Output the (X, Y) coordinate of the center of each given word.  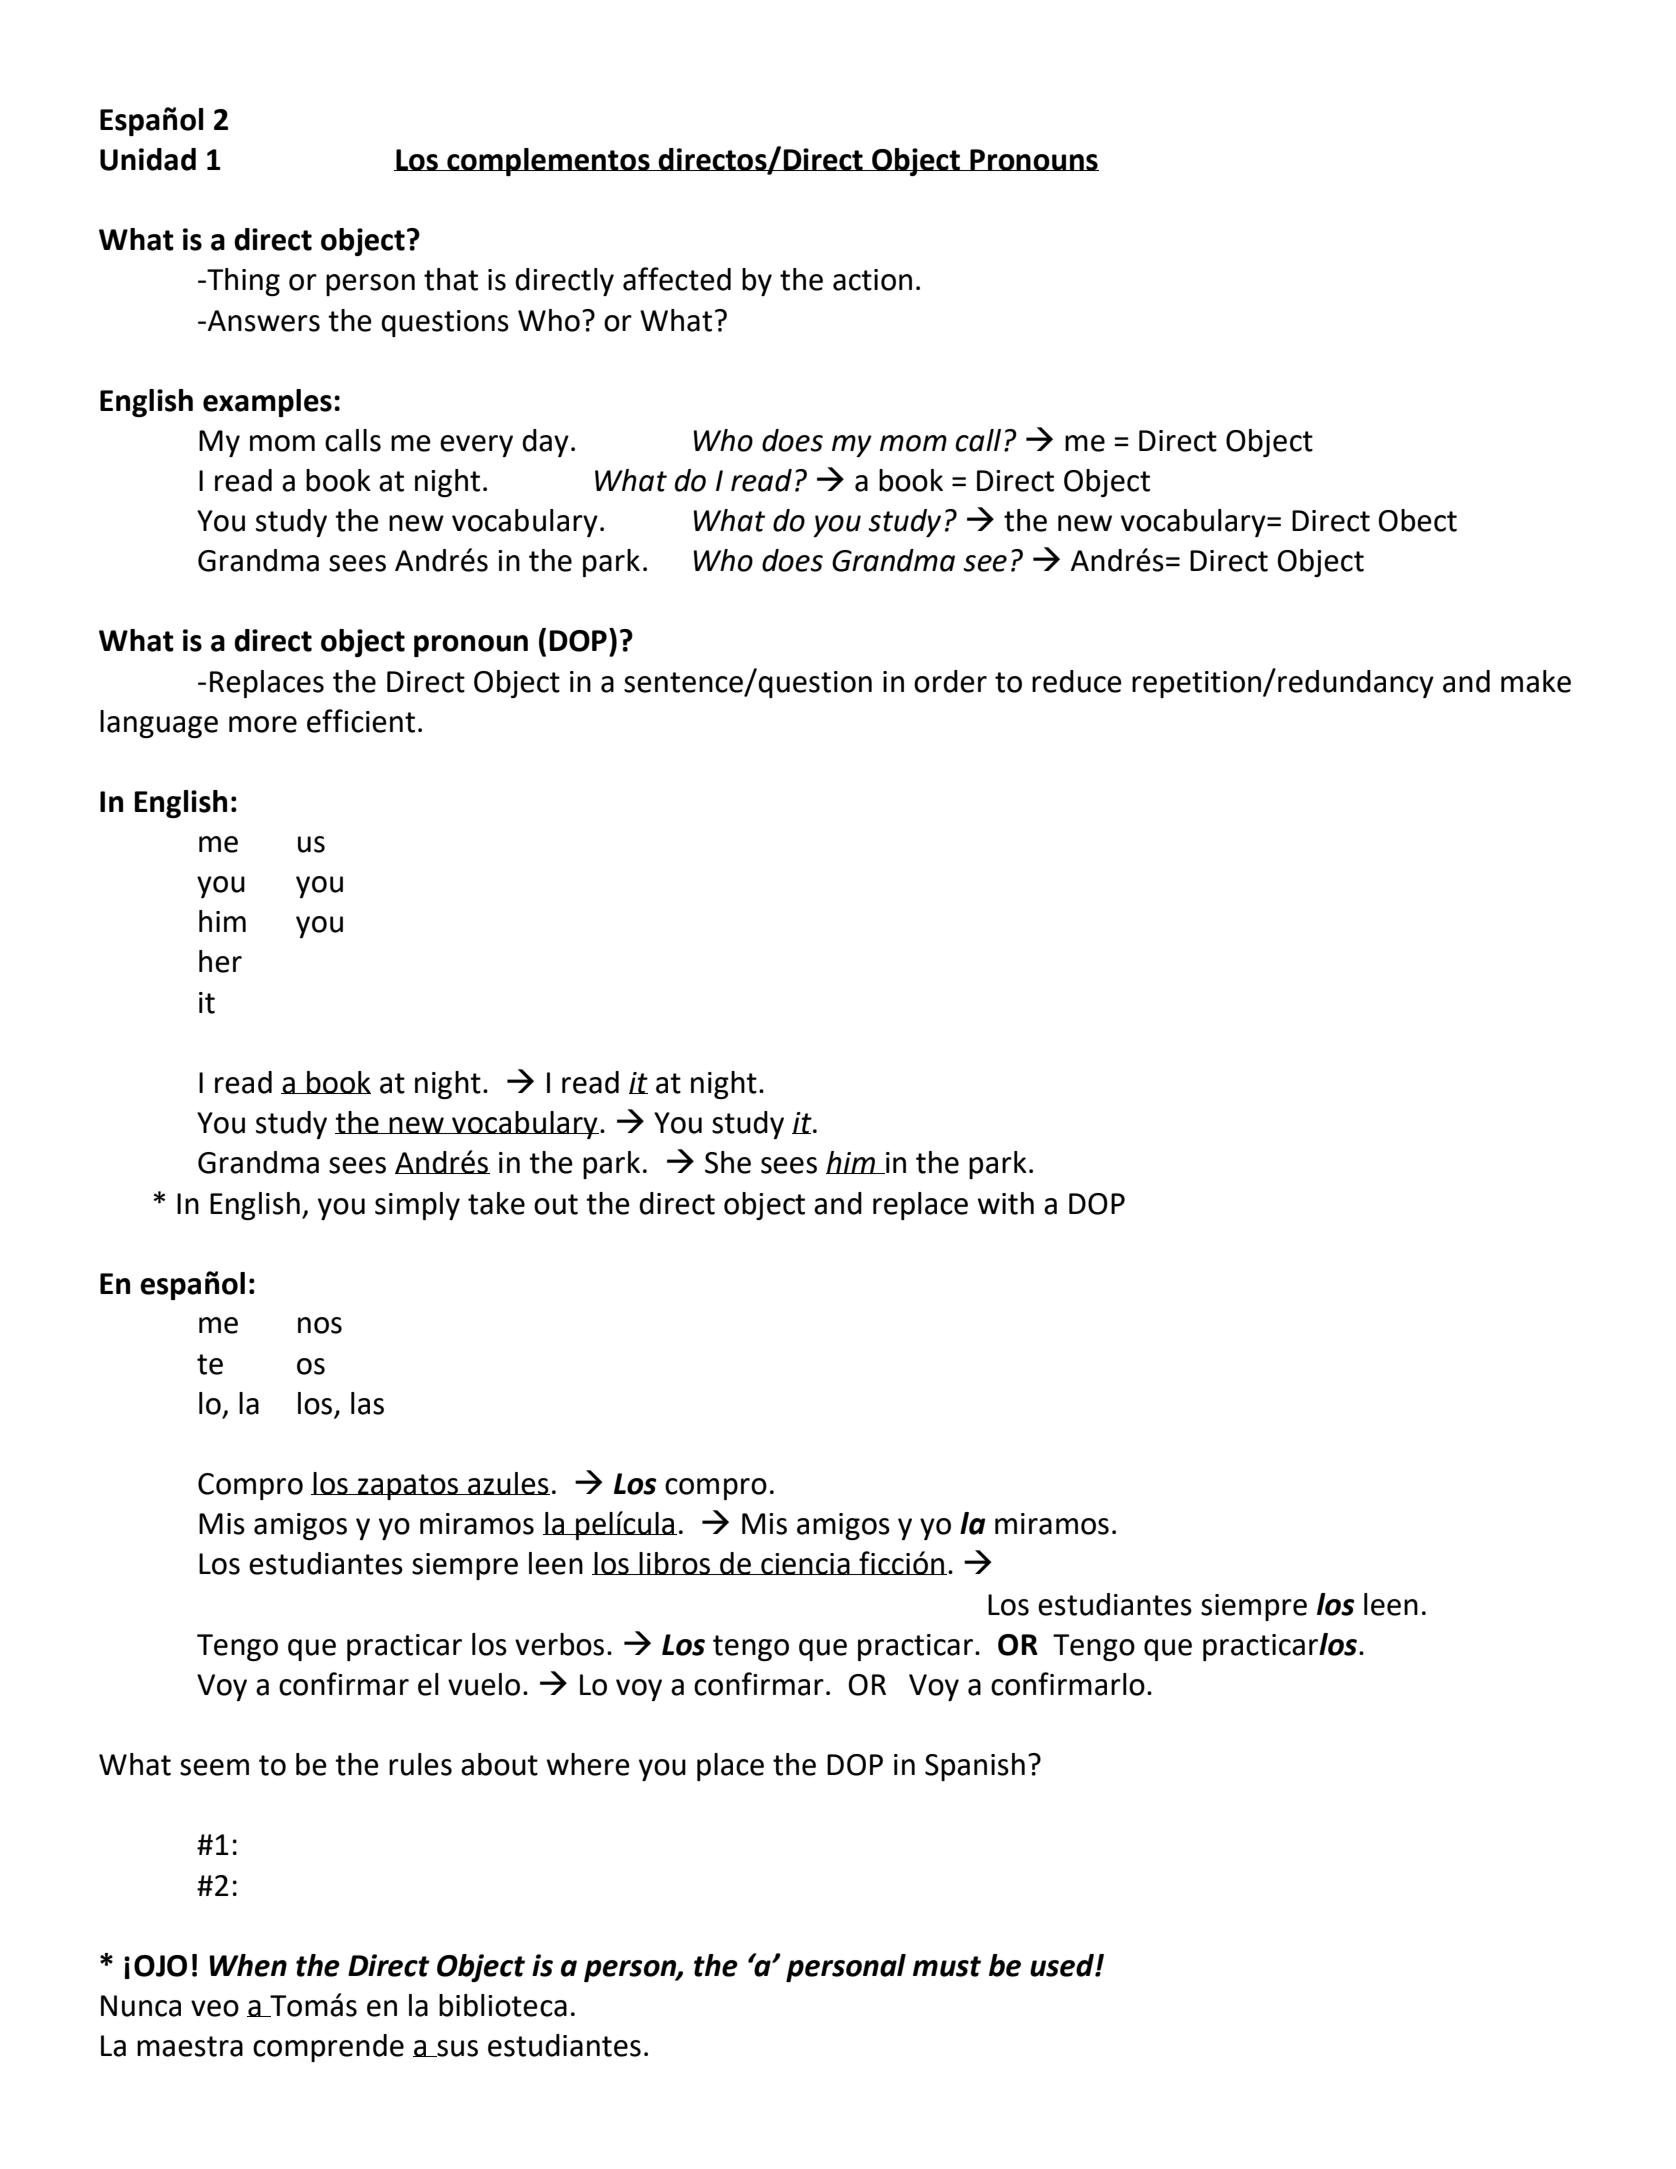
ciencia (805, 1564)
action (872, 280)
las (367, 1403)
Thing (242, 282)
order (950, 681)
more (263, 724)
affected (677, 279)
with (1006, 1203)
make (1536, 681)
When (248, 1965)
